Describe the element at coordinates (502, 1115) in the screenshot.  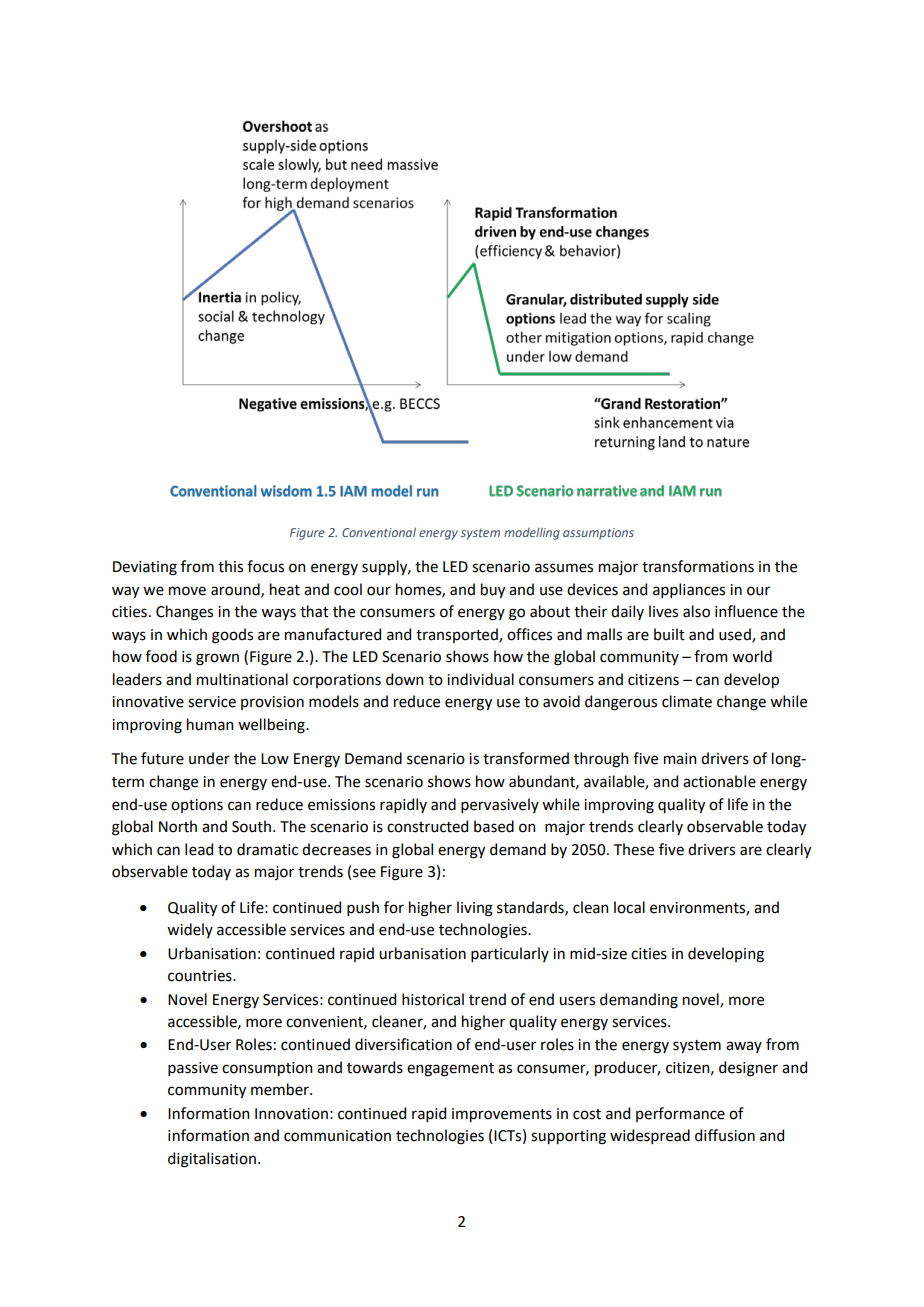
I see `improvements` at that location.
